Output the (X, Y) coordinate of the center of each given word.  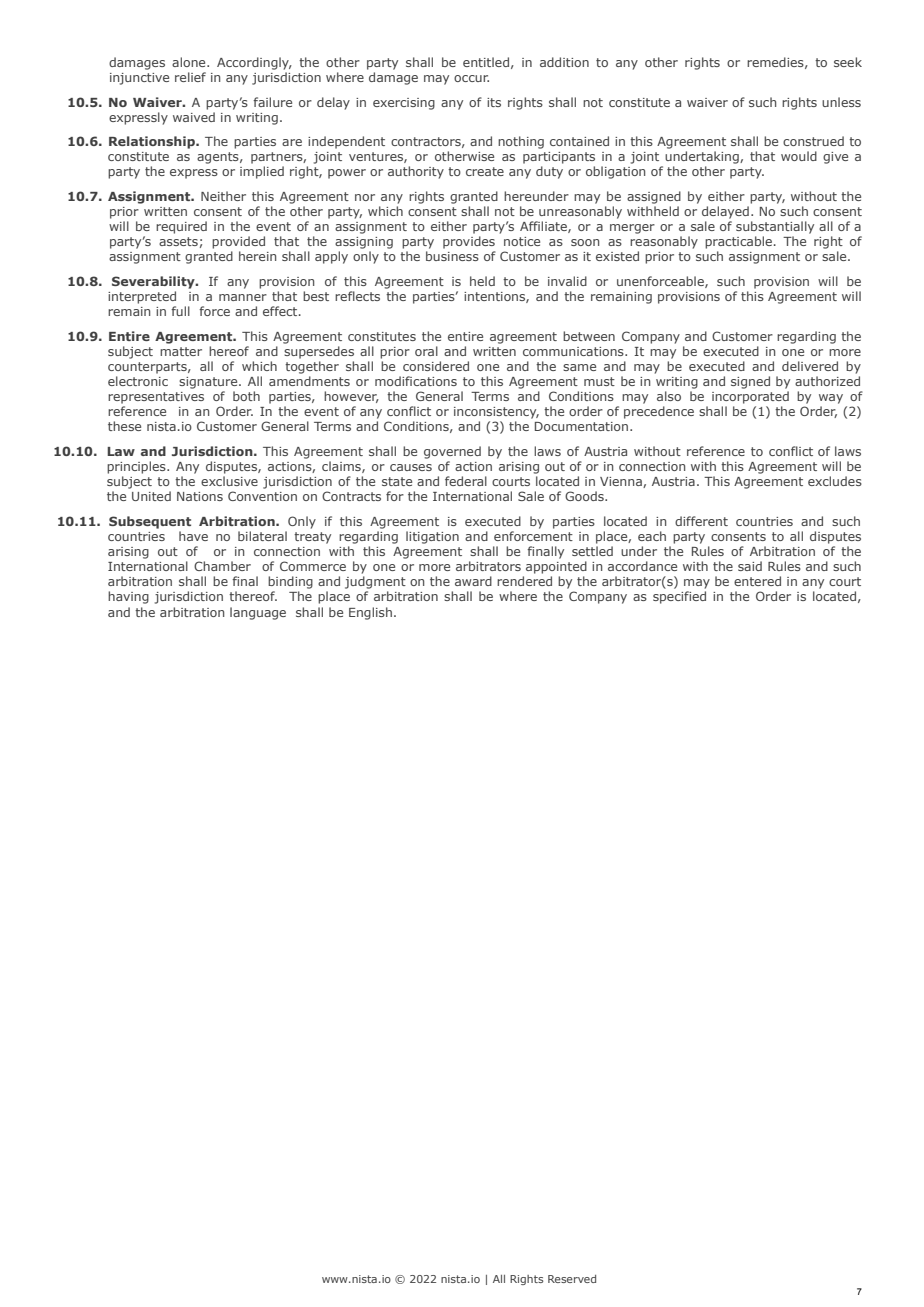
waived (194, 117)
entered (757, 581)
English (370, 613)
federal (466, 481)
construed (813, 141)
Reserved (572, 1279)
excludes (835, 481)
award (473, 581)
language (258, 613)
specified (679, 597)
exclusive (229, 481)
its (494, 102)
